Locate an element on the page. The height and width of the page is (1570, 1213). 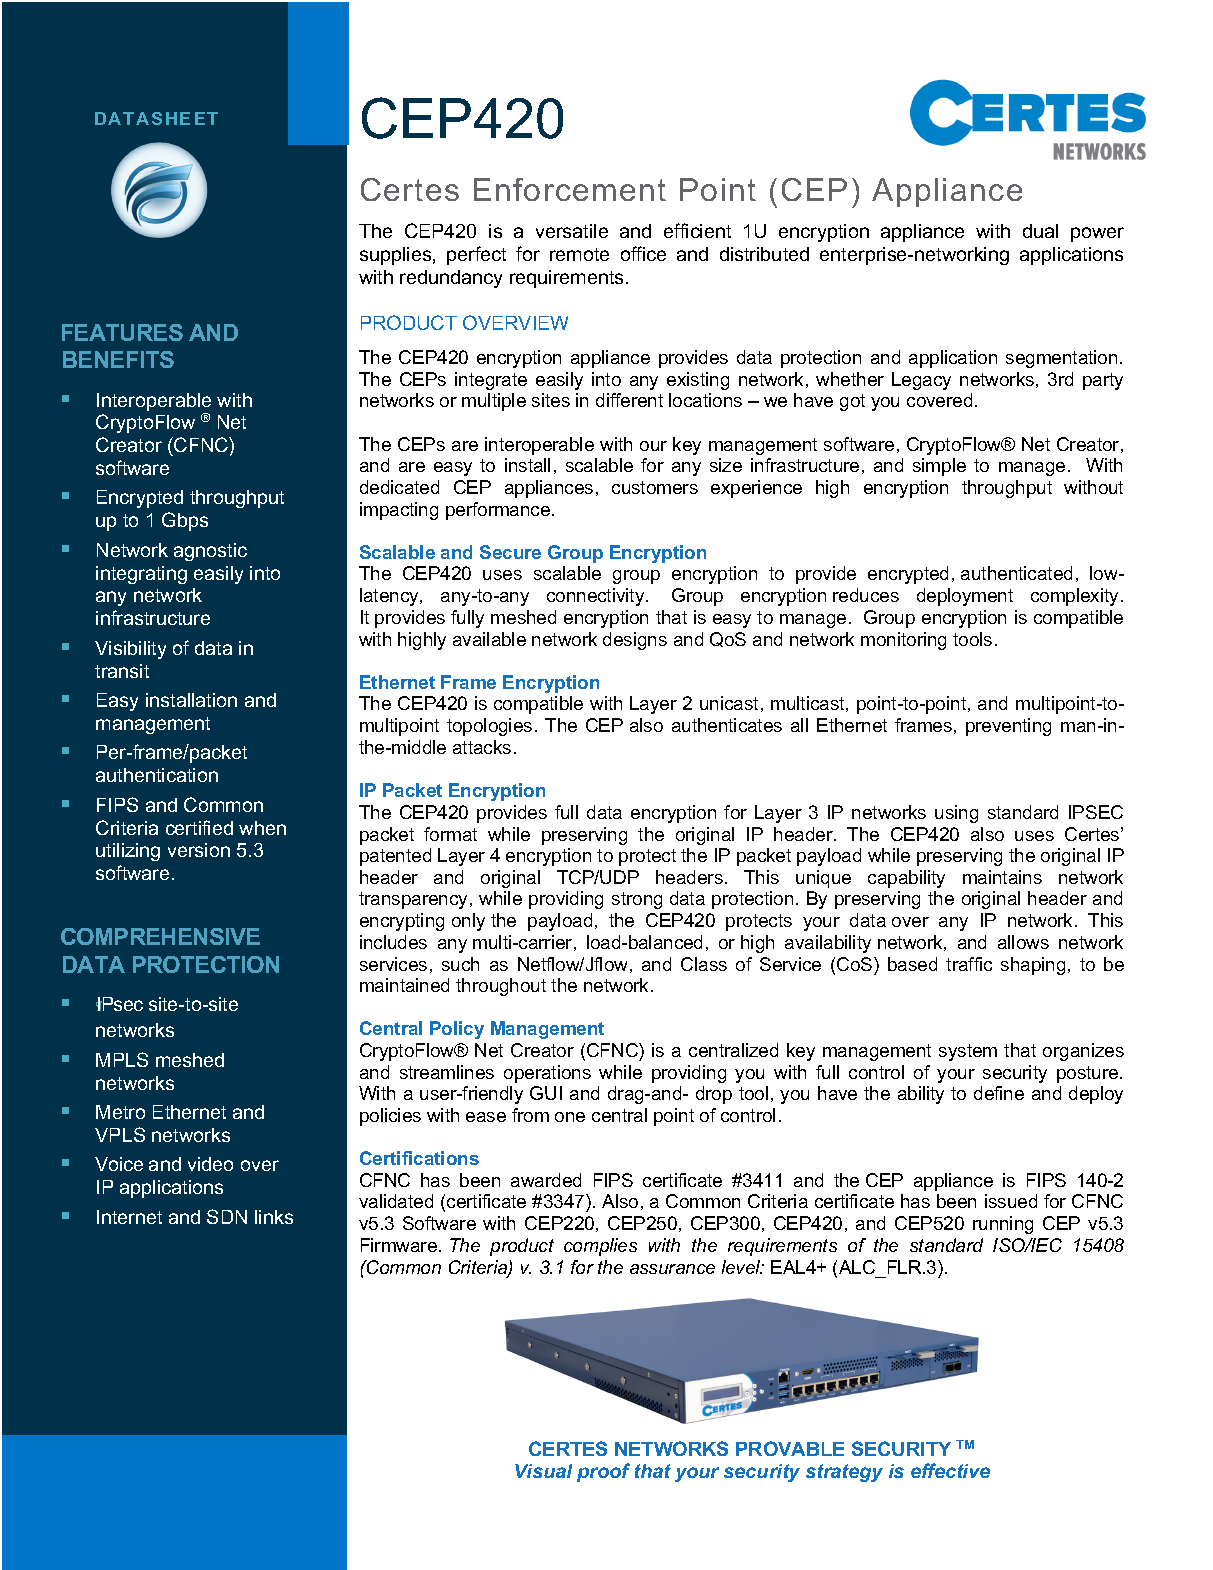
agnostic is located at coordinates (210, 552).
